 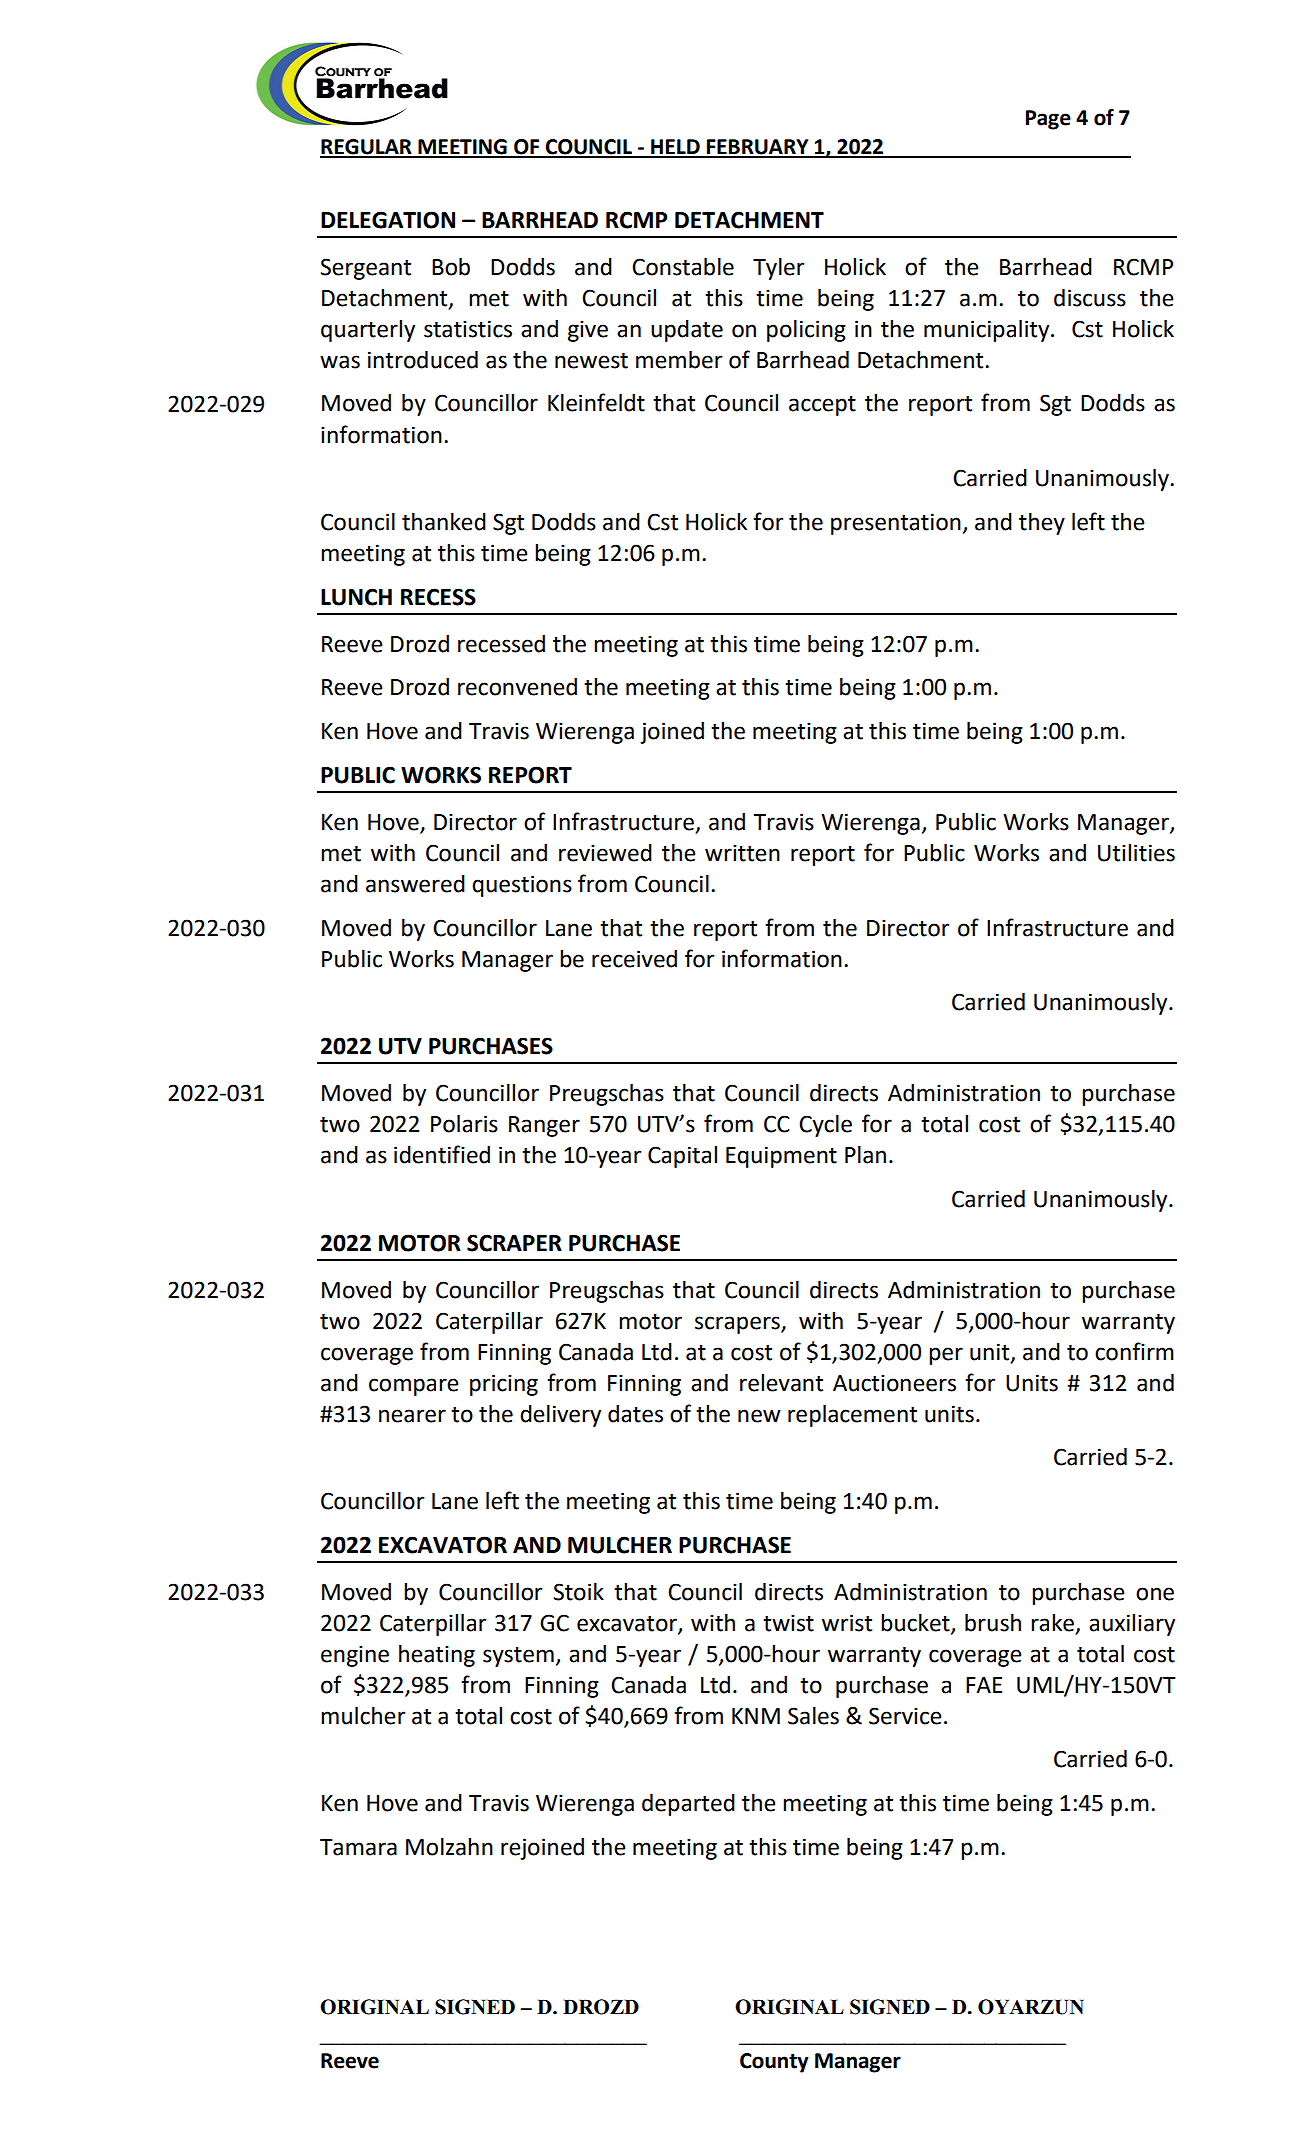 What do you see at coordinates (1048, 120) in the document?
I see `Page` at bounding box center [1048, 120].
